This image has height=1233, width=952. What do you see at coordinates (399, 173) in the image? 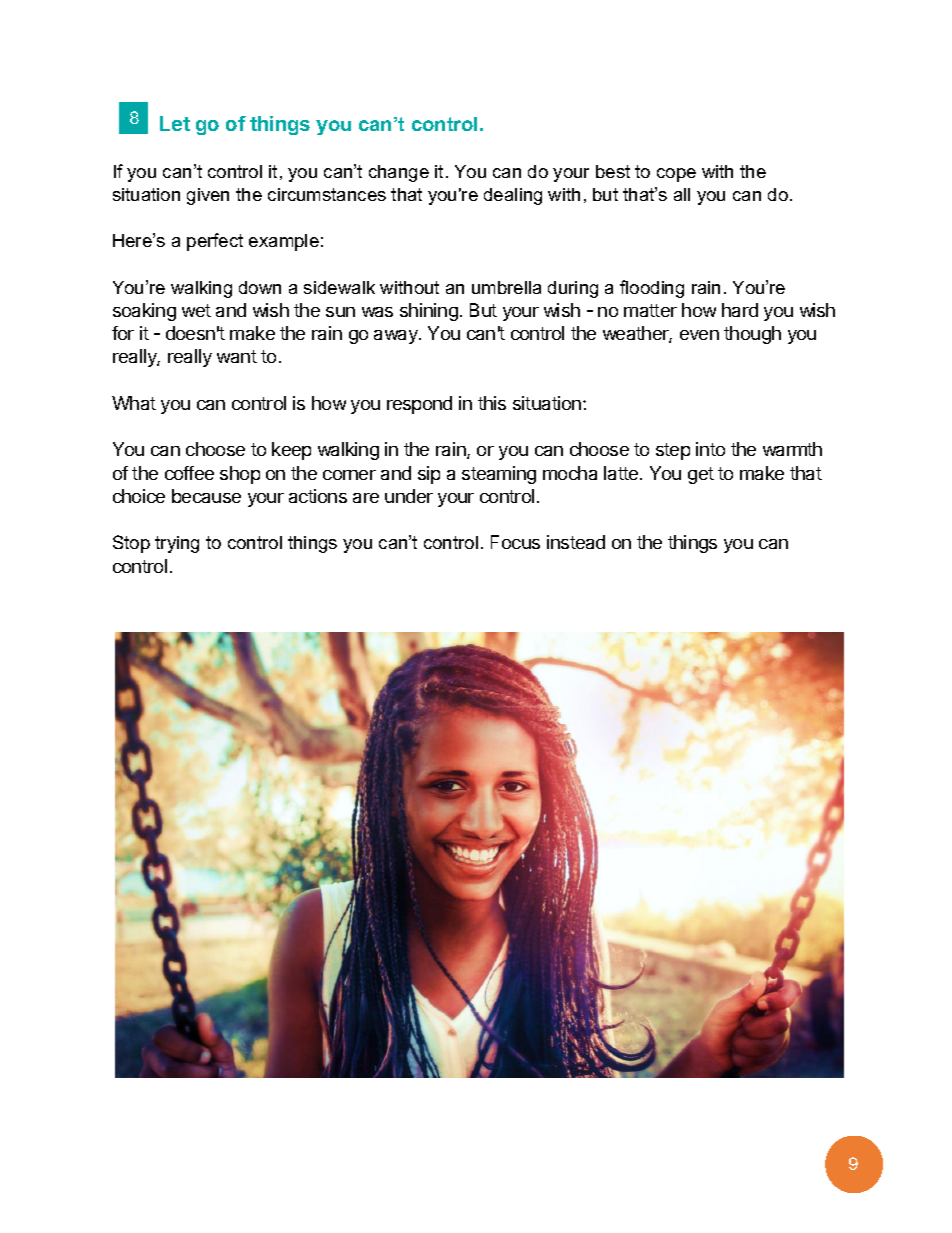
I see `change` at bounding box center [399, 173].
